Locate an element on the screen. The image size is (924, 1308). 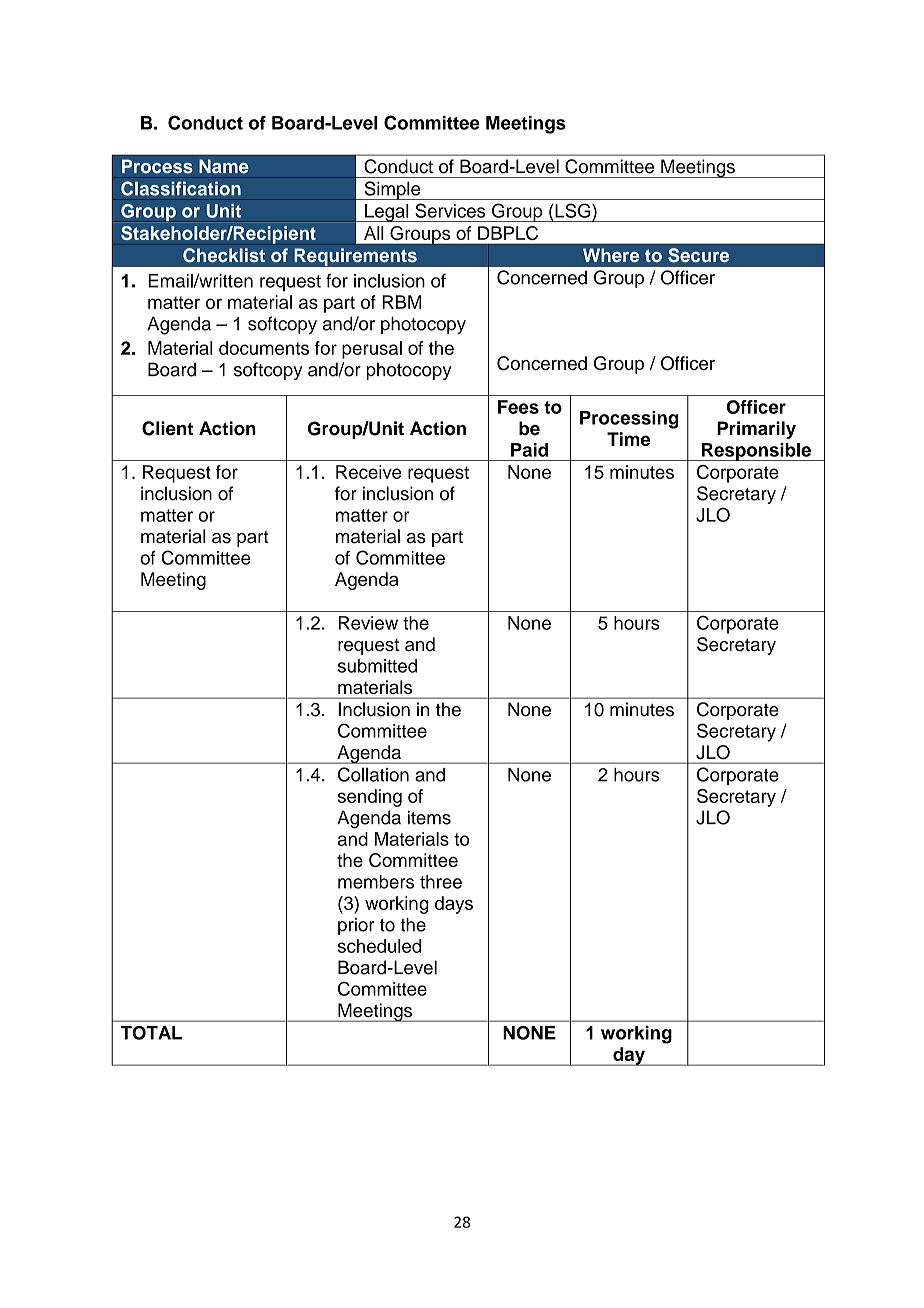
items is located at coordinates (429, 817).
